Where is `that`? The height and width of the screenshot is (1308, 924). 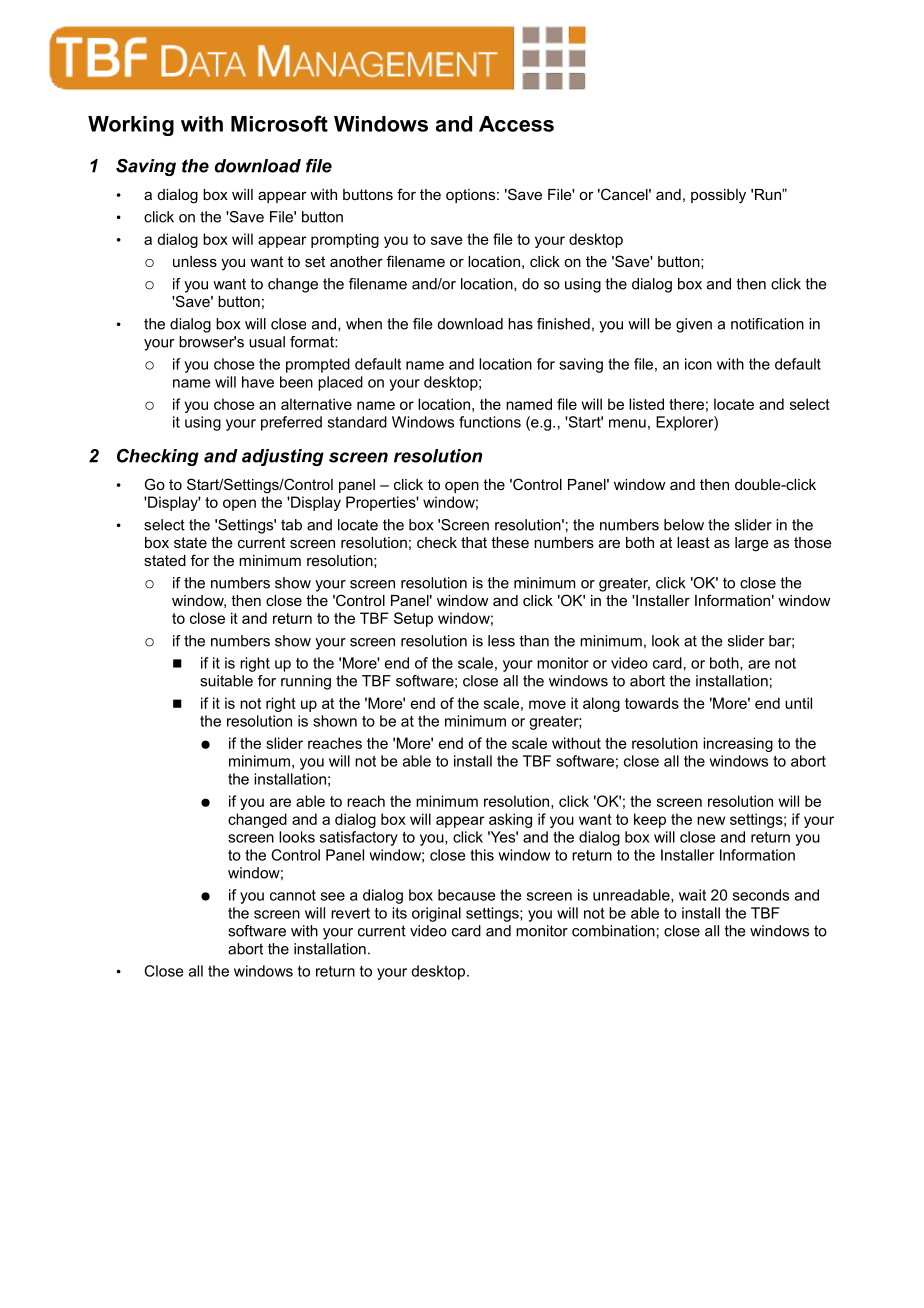 that is located at coordinates (474, 542).
